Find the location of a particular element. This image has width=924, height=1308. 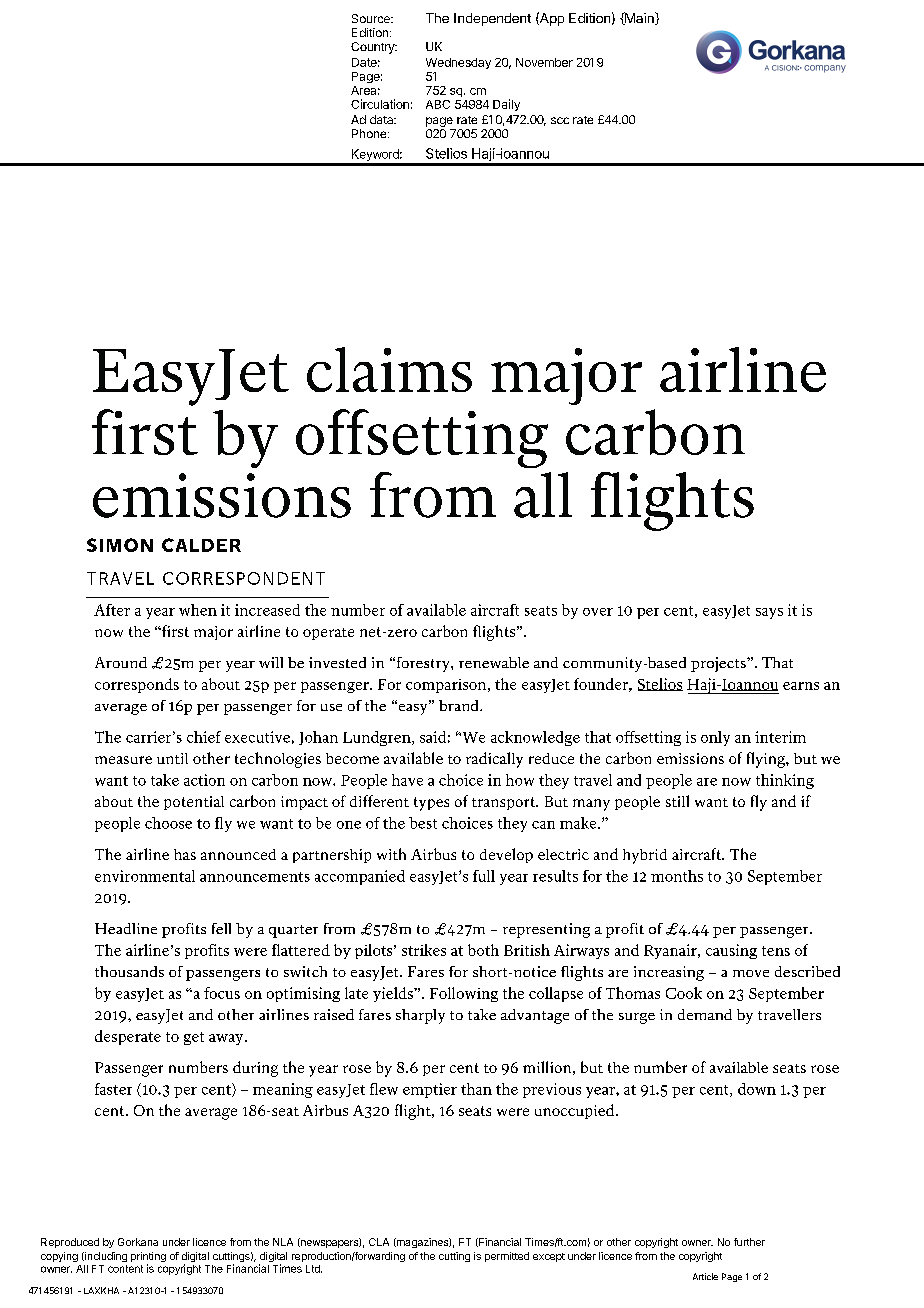

says is located at coordinates (769, 613).
